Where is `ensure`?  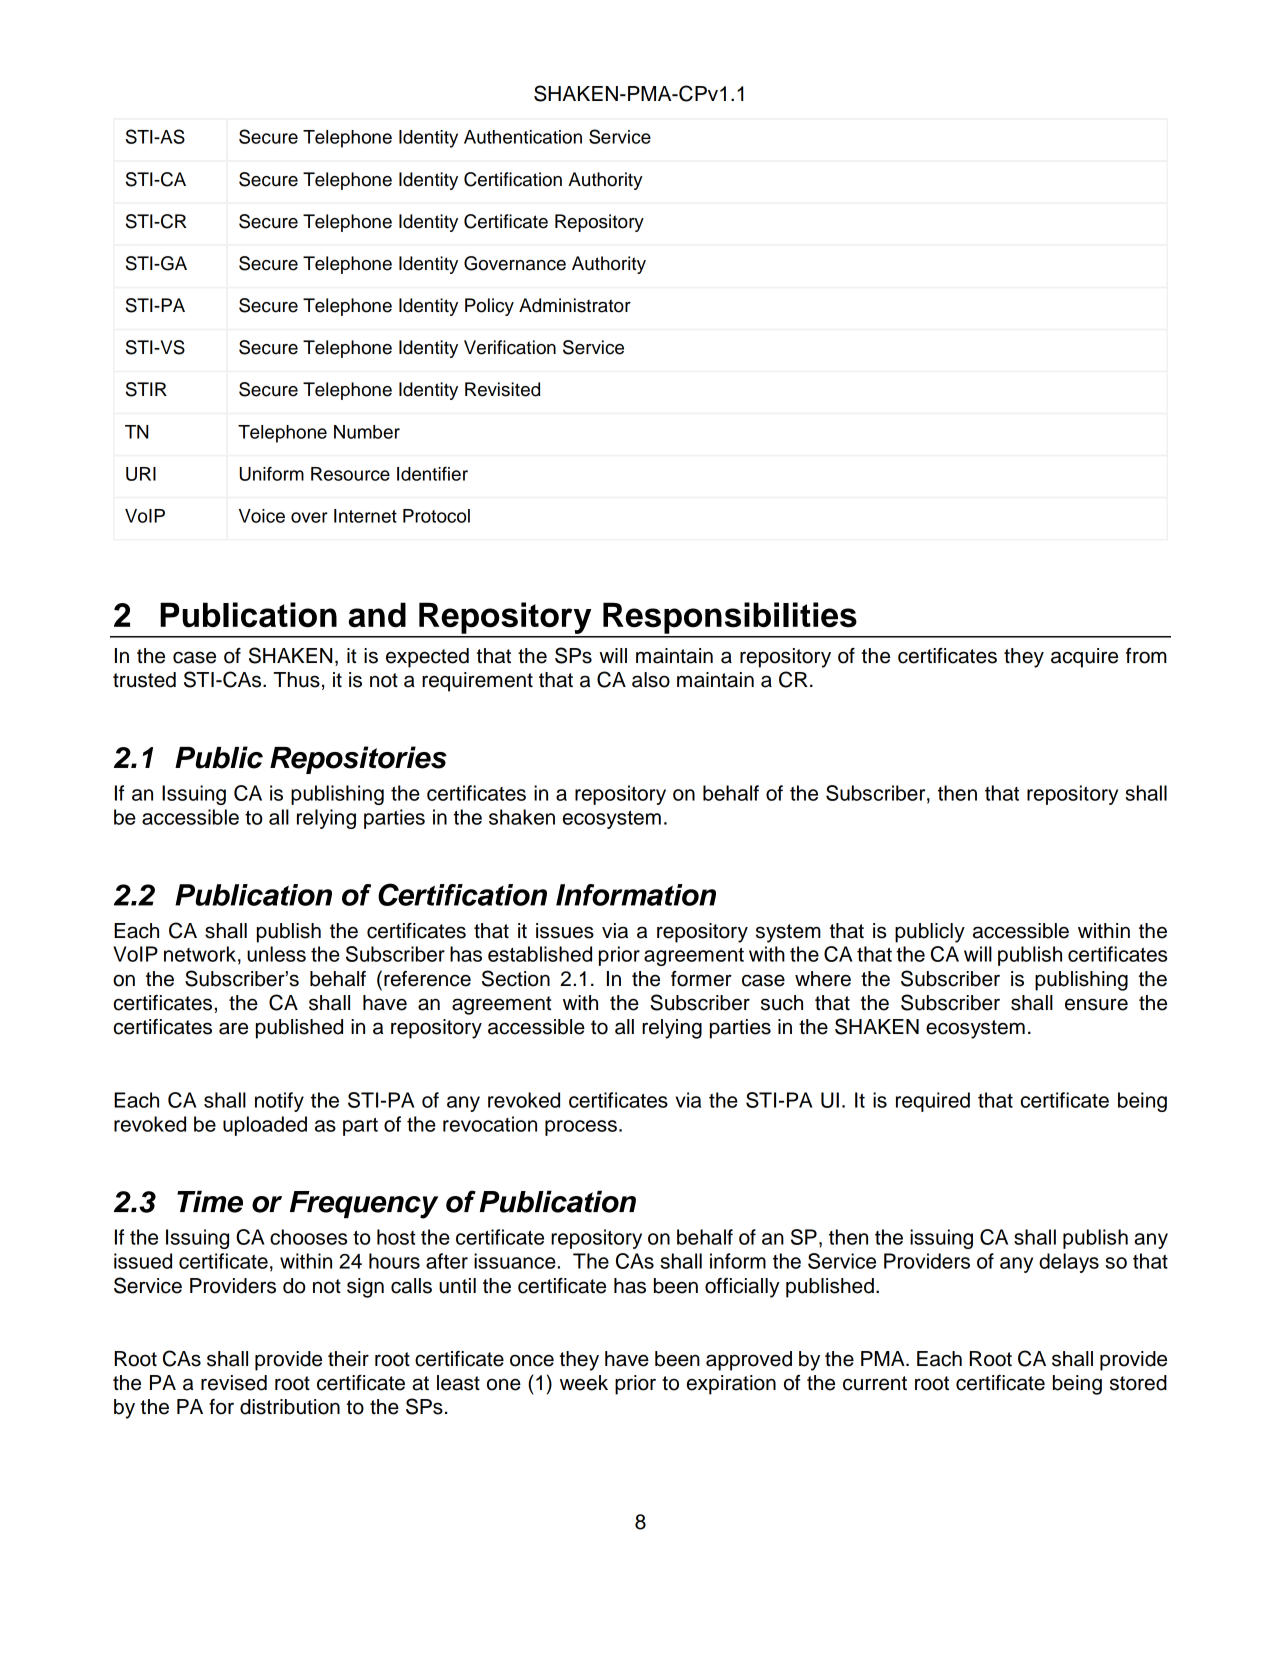 ensure is located at coordinates (1096, 1004).
